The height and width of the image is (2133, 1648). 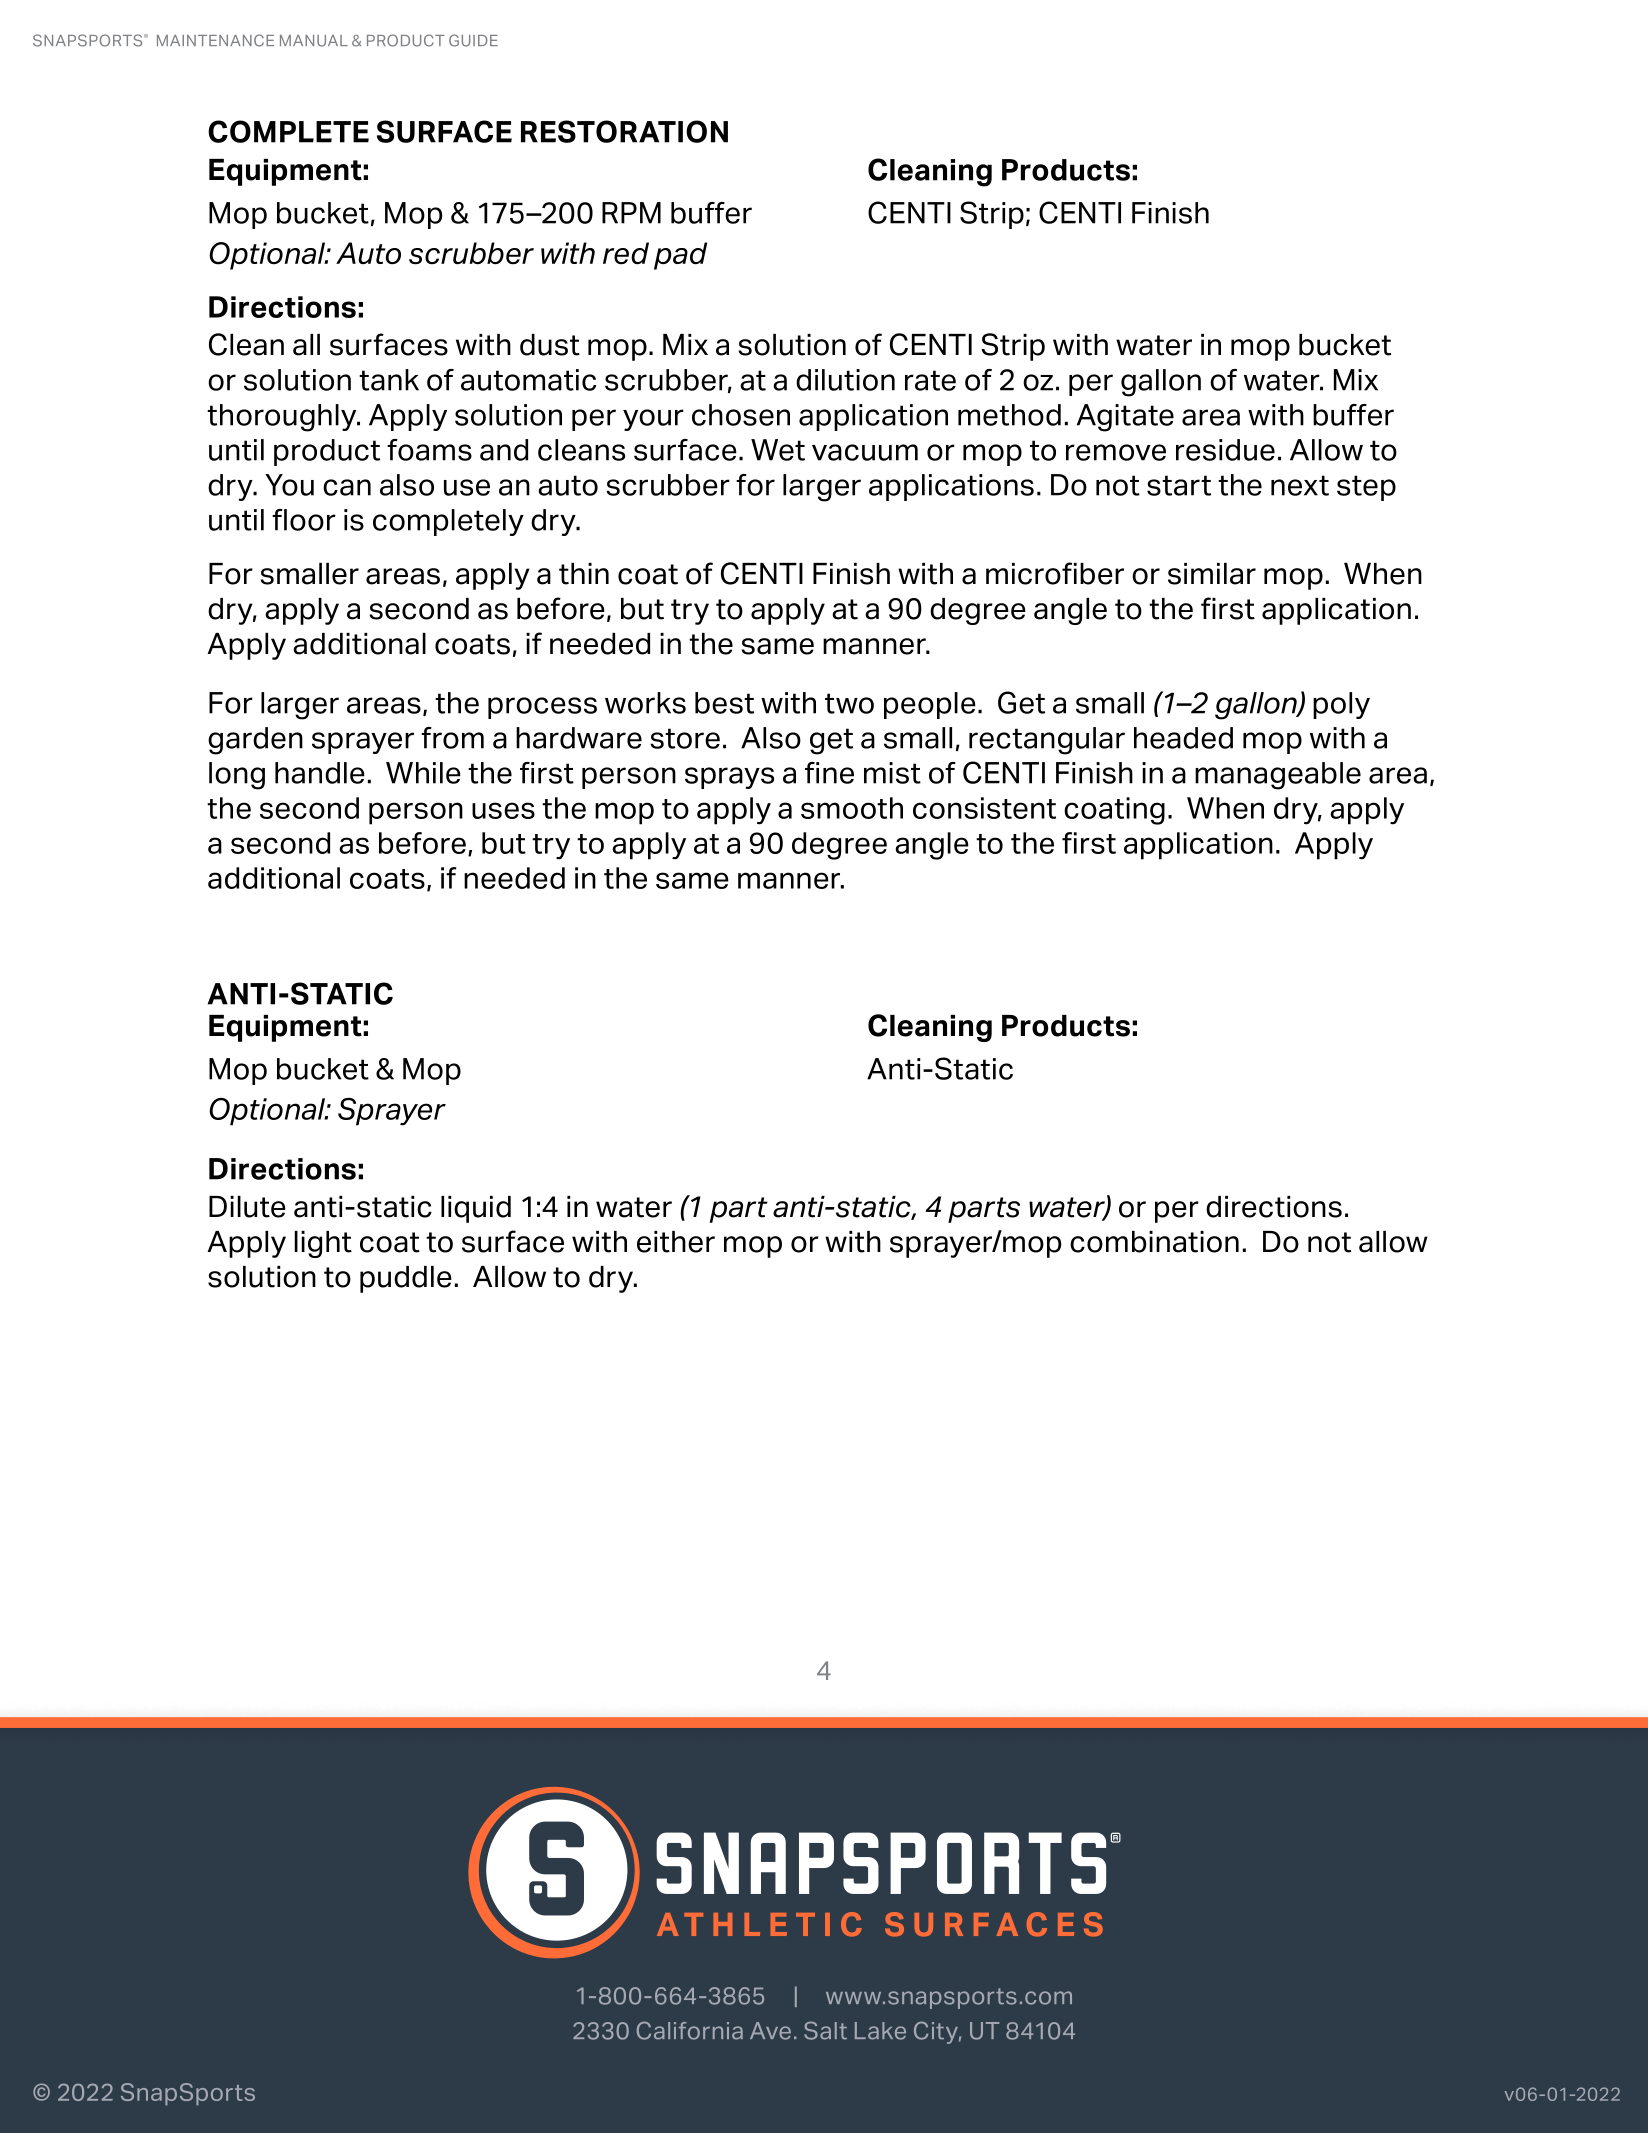 What do you see at coordinates (624, 131) in the image?
I see `RESTORATION` at bounding box center [624, 131].
